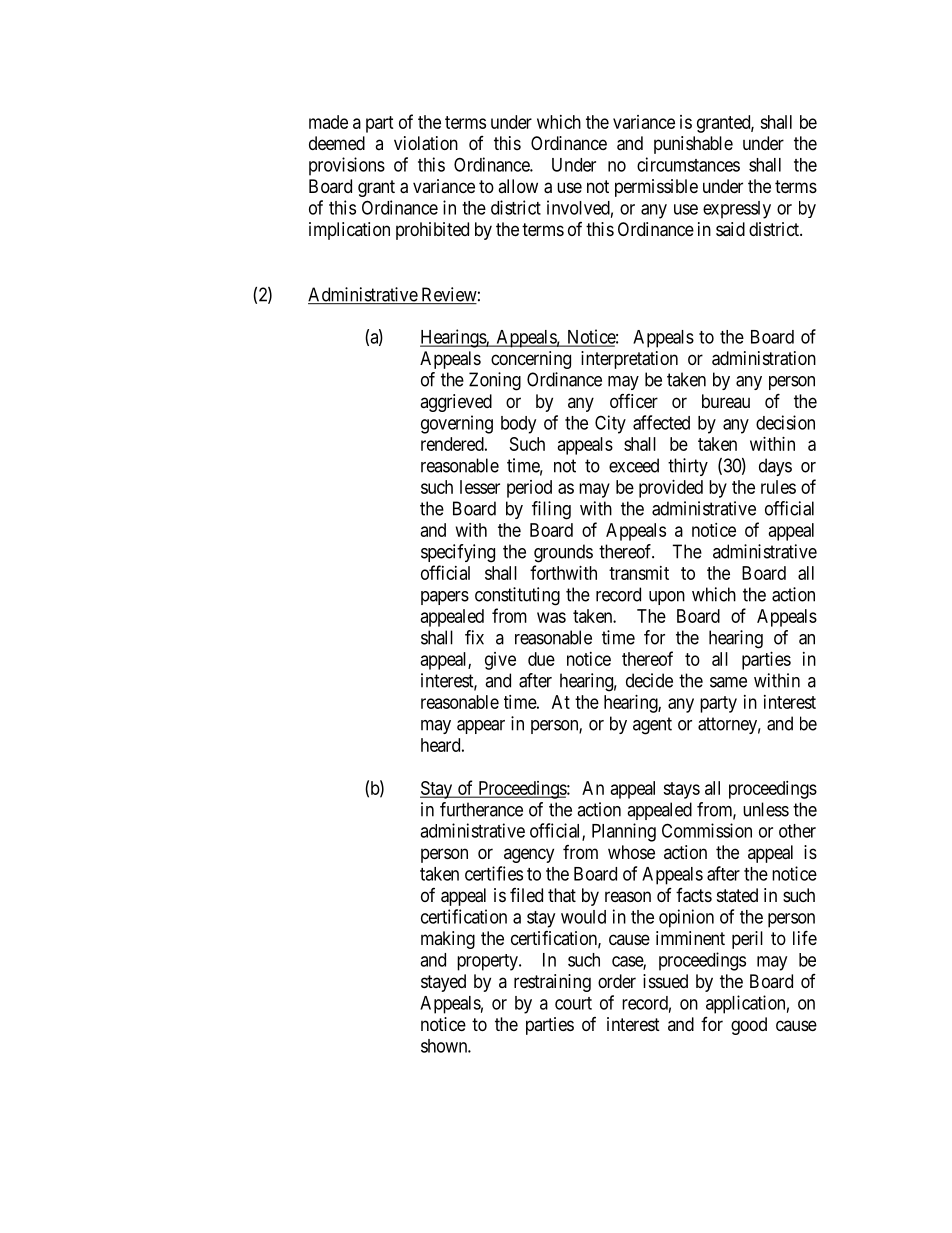 This screenshot has width=952, height=1233. I want to click on papers, so click(445, 598).
